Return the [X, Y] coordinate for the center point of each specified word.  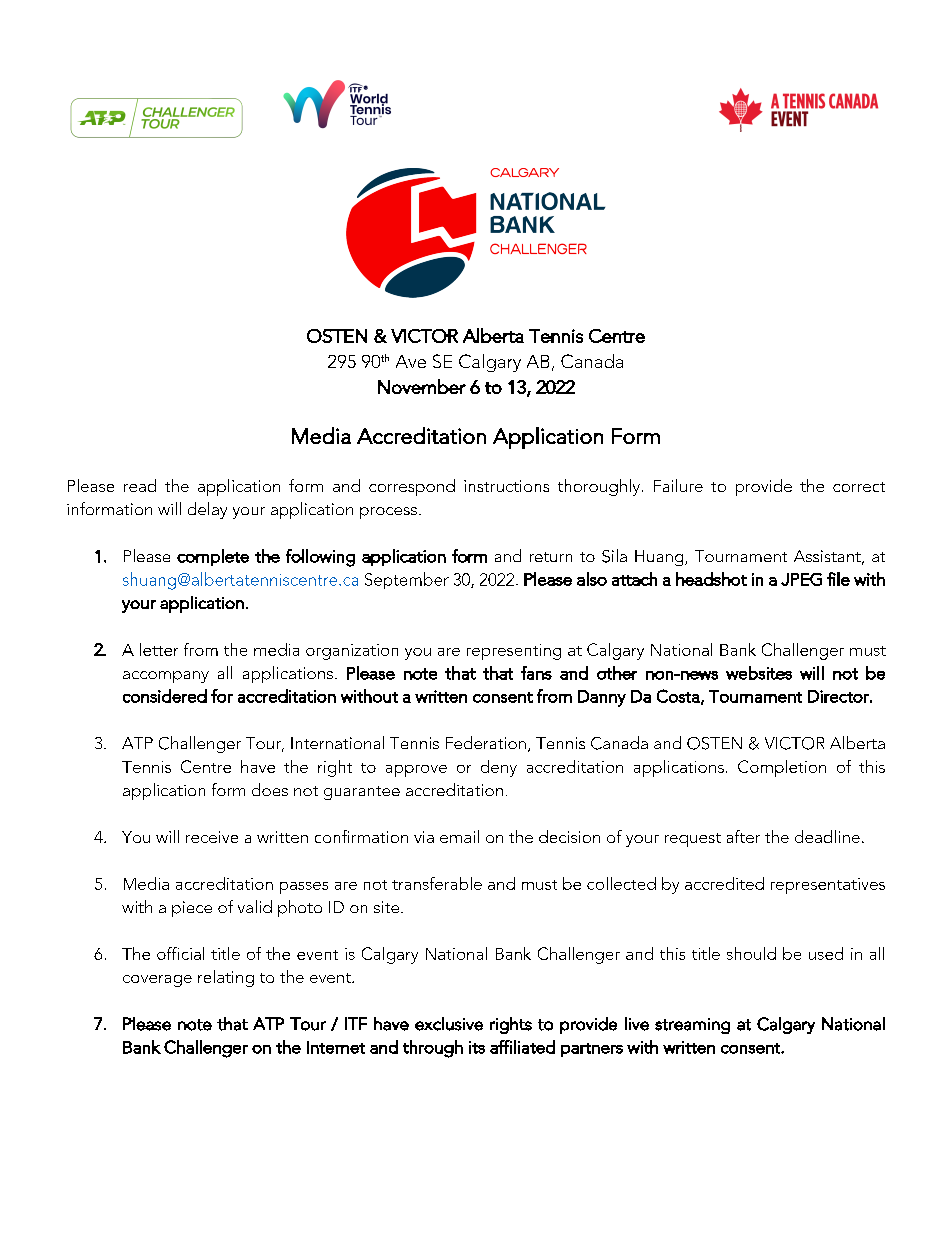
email [459, 836]
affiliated [522, 1047]
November [422, 386]
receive [212, 837]
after [743, 836]
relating [226, 978]
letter [159, 649]
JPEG [801, 579]
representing [514, 652]
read [140, 485]
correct [859, 487]
